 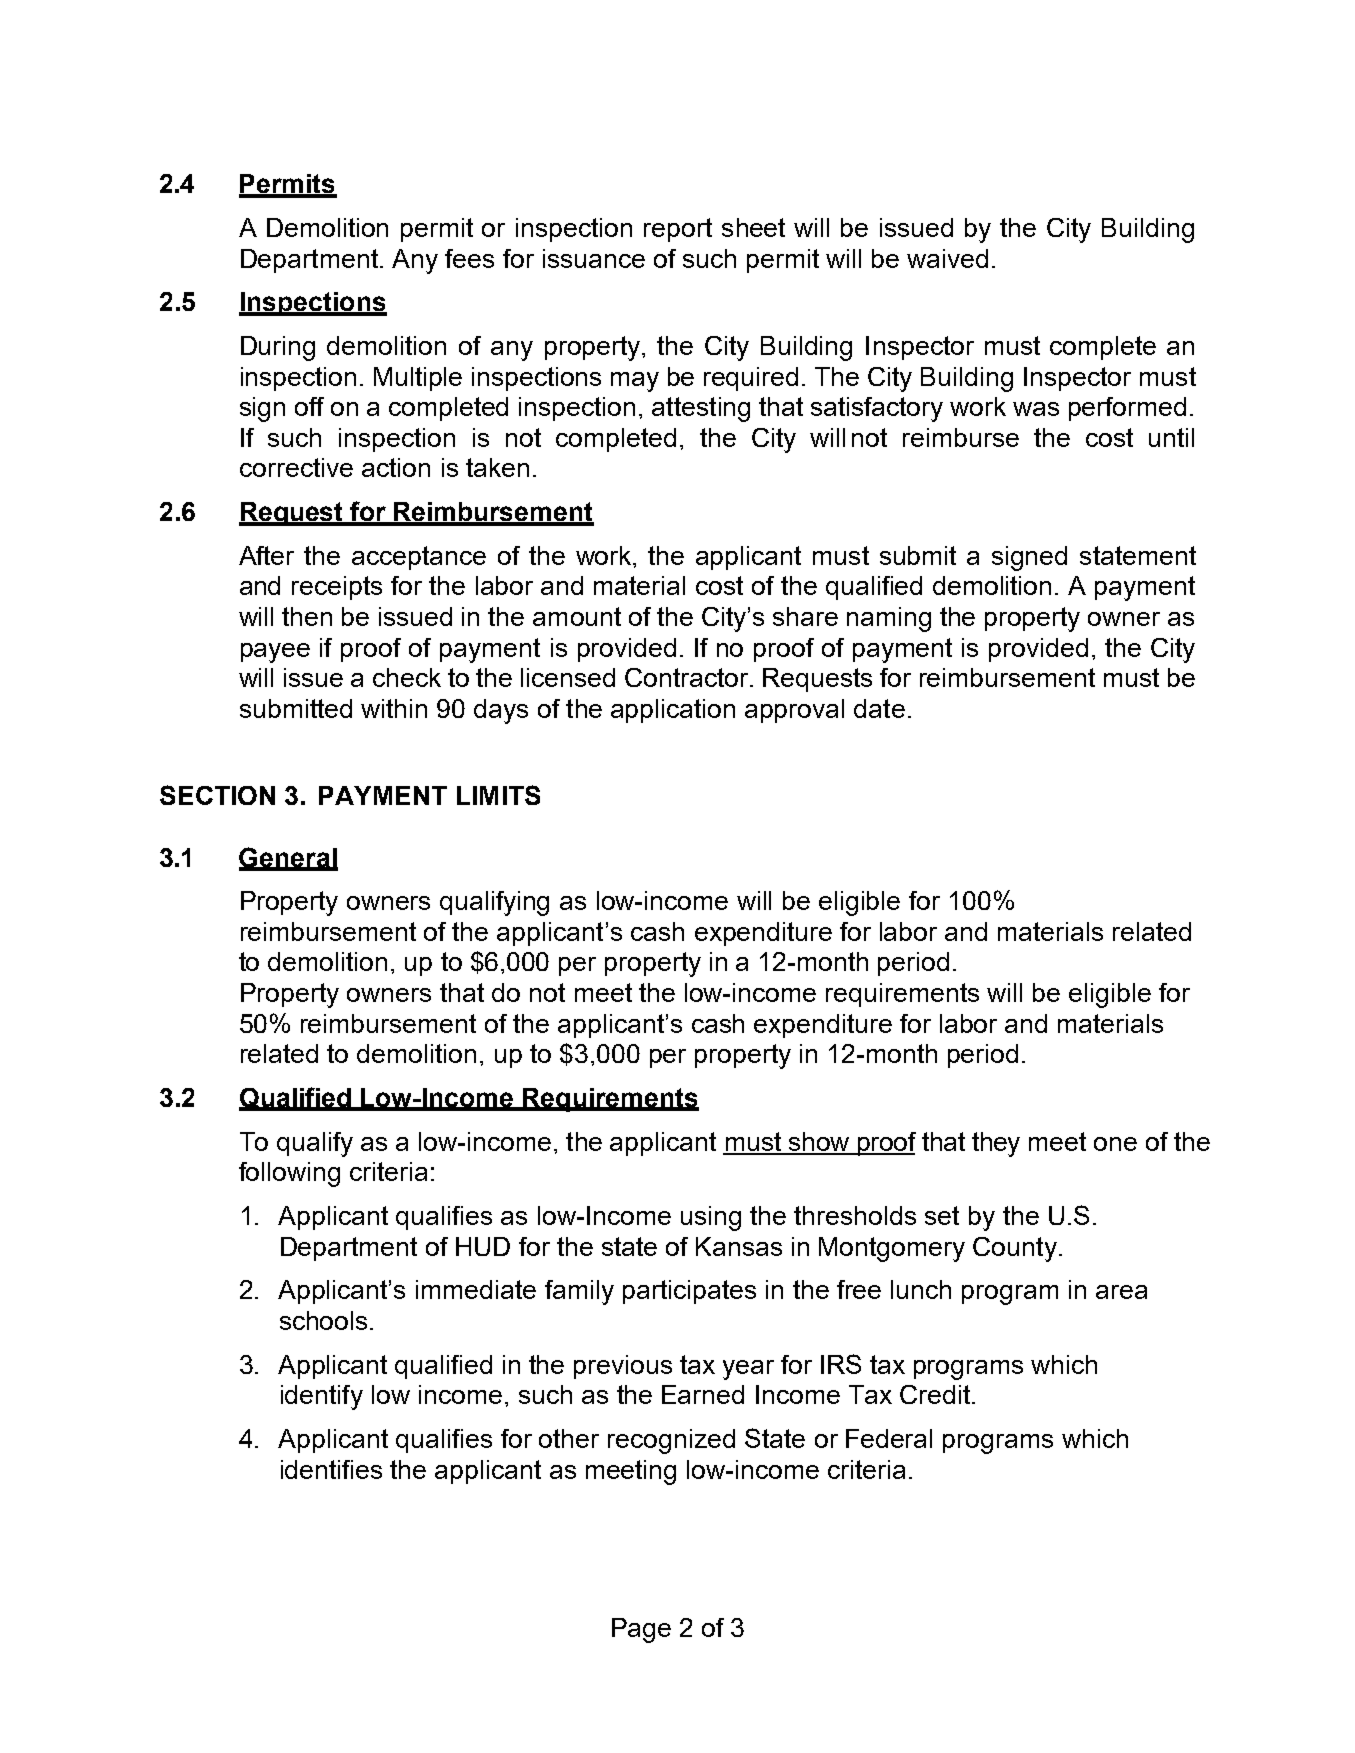 What do you see at coordinates (889, 1438) in the screenshot?
I see `Federal` at bounding box center [889, 1438].
